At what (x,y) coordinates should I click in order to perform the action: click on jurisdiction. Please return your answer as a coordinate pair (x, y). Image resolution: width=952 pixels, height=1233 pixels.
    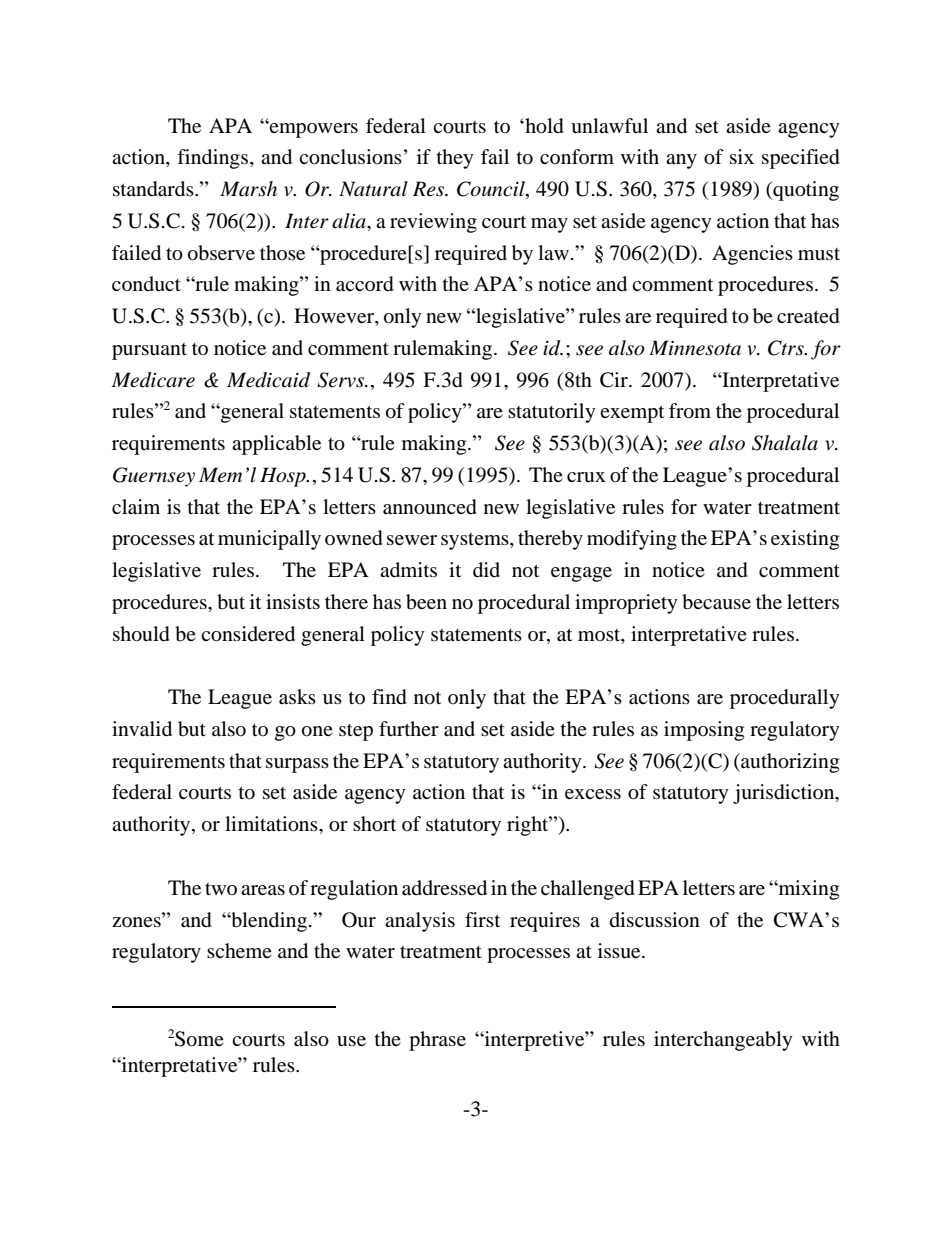
    Looking at the image, I should click on (785, 794).
